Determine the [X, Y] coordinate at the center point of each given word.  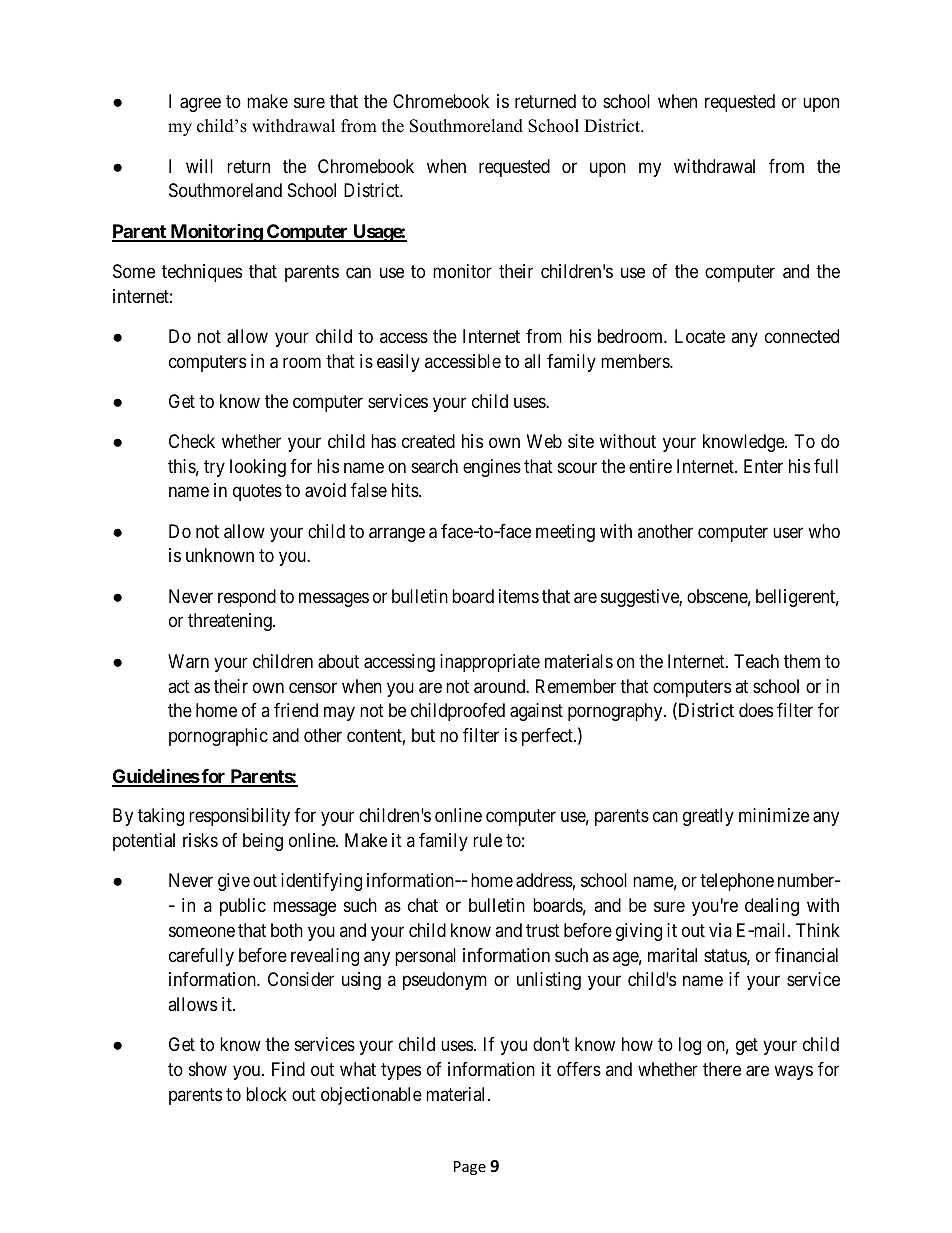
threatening [231, 622]
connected [802, 336]
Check [192, 441]
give [234, 882]
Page [470, 1168]
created [428, 441]
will [199, 166]
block [266, 1094]
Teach [756, 661]
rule [487, 840]
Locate [700, 336]
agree [200, 104]
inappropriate [490, 663]
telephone [737, 882]
